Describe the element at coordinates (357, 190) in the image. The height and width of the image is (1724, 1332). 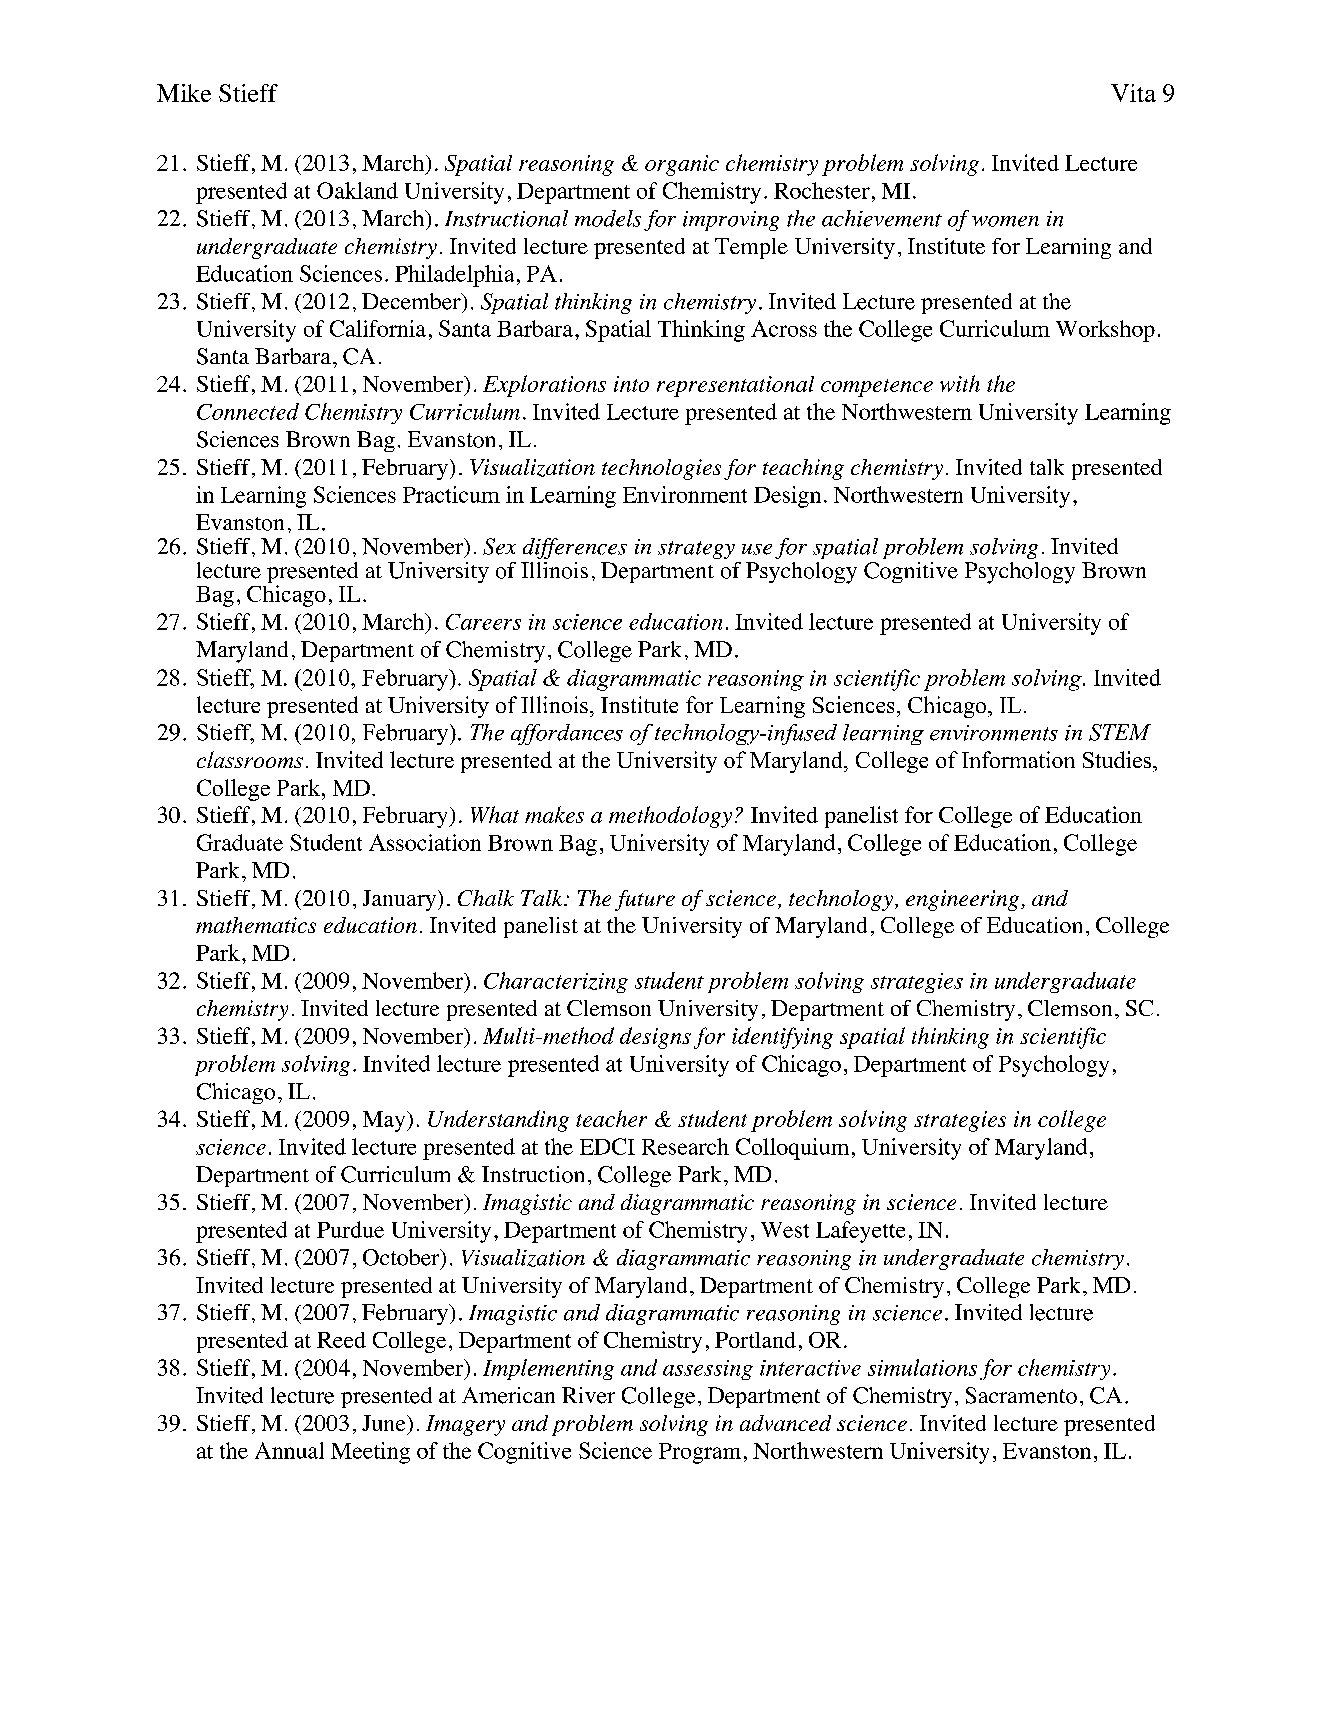
I see `Oakland` at that location.
